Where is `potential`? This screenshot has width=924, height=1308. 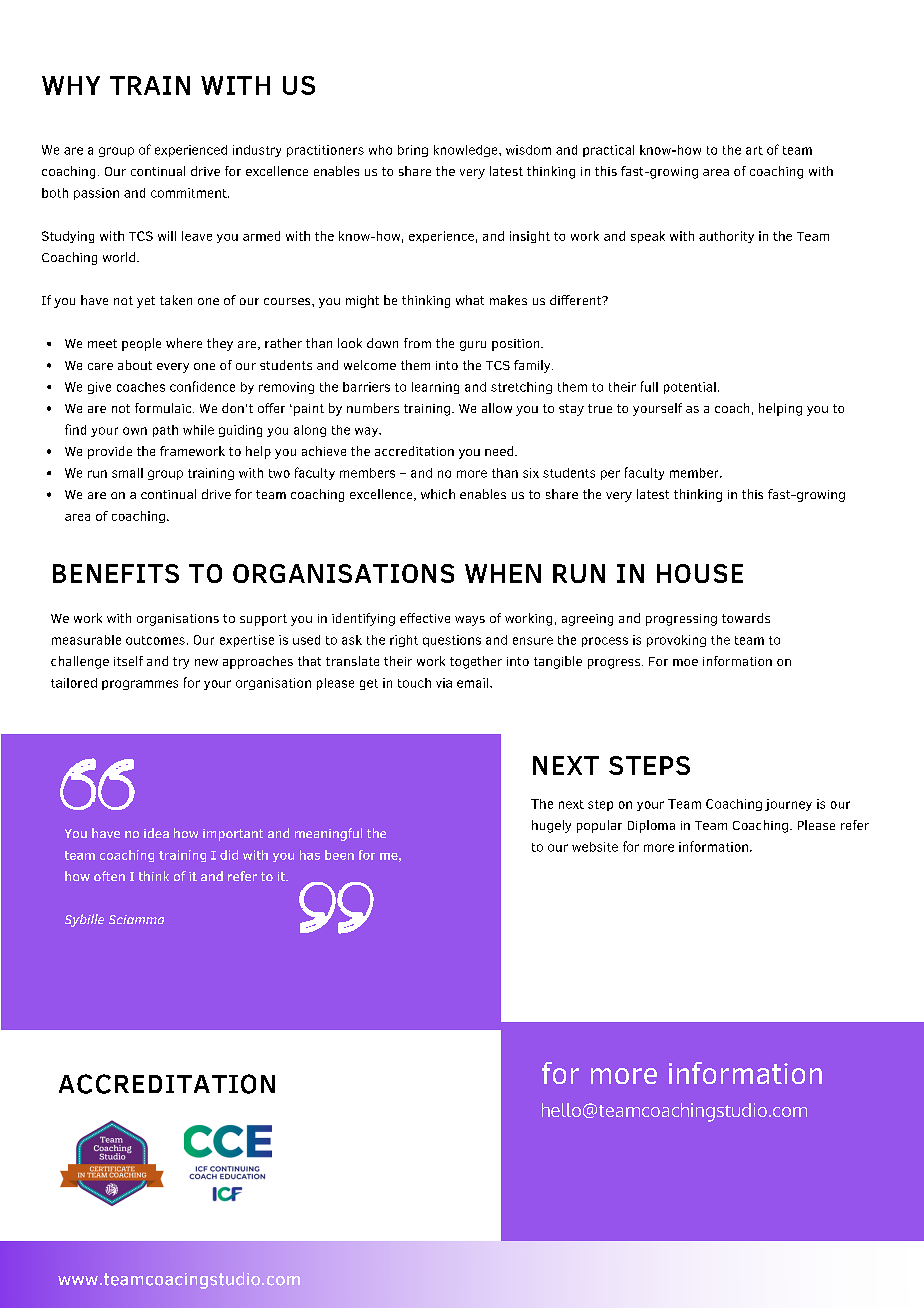 potential is located at coordinates (690, 388).
